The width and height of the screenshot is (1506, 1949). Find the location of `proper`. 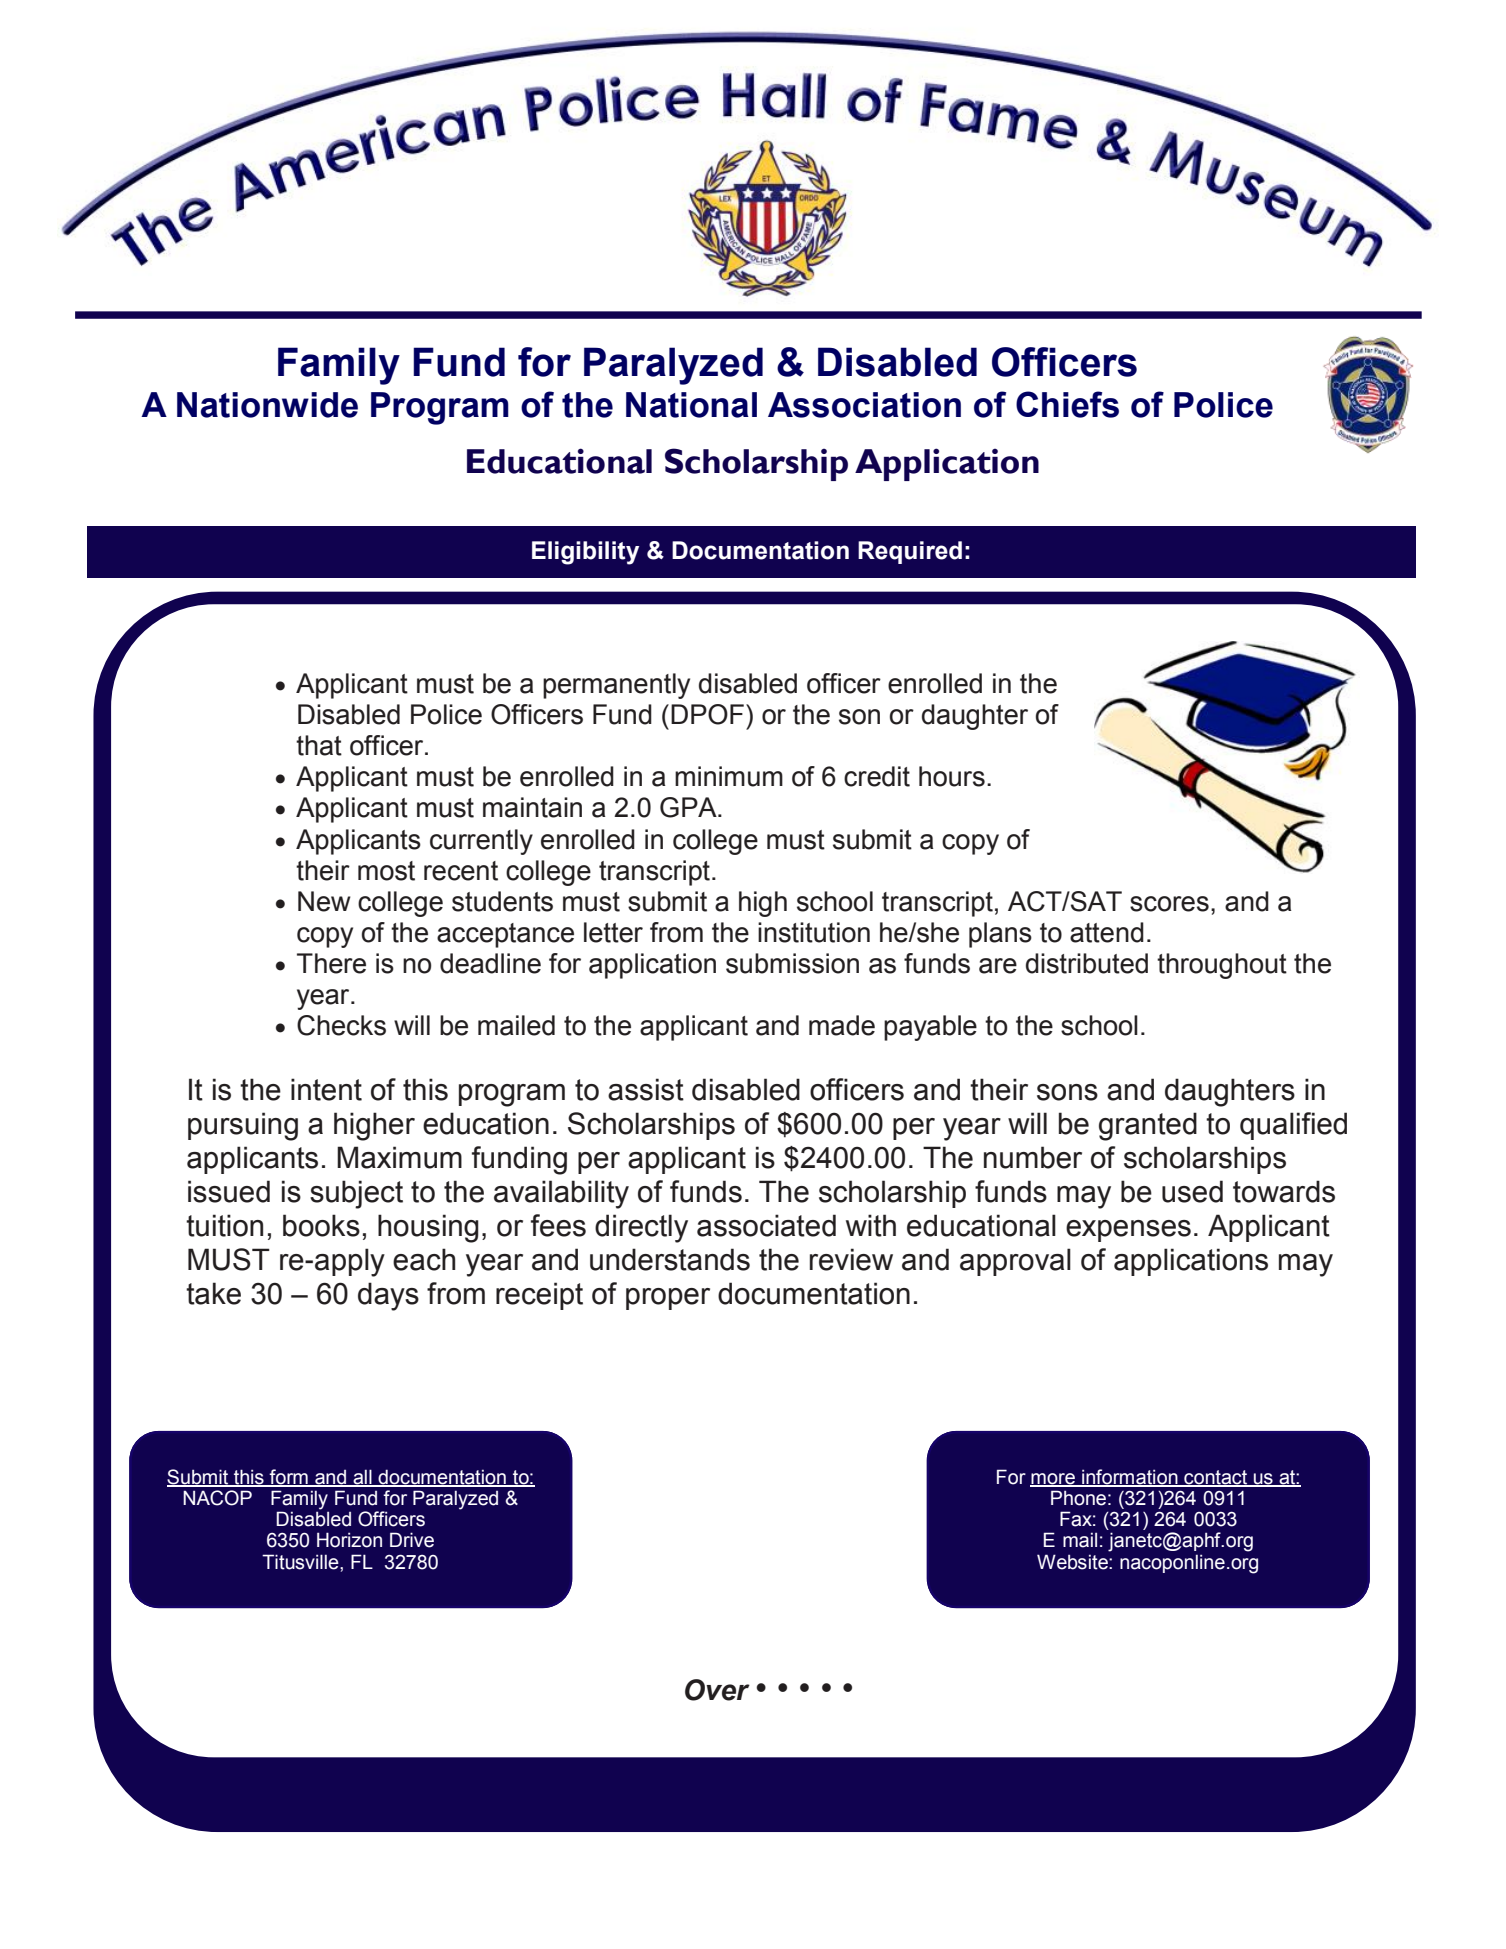

proper is located at coordinates (668, 1299).
